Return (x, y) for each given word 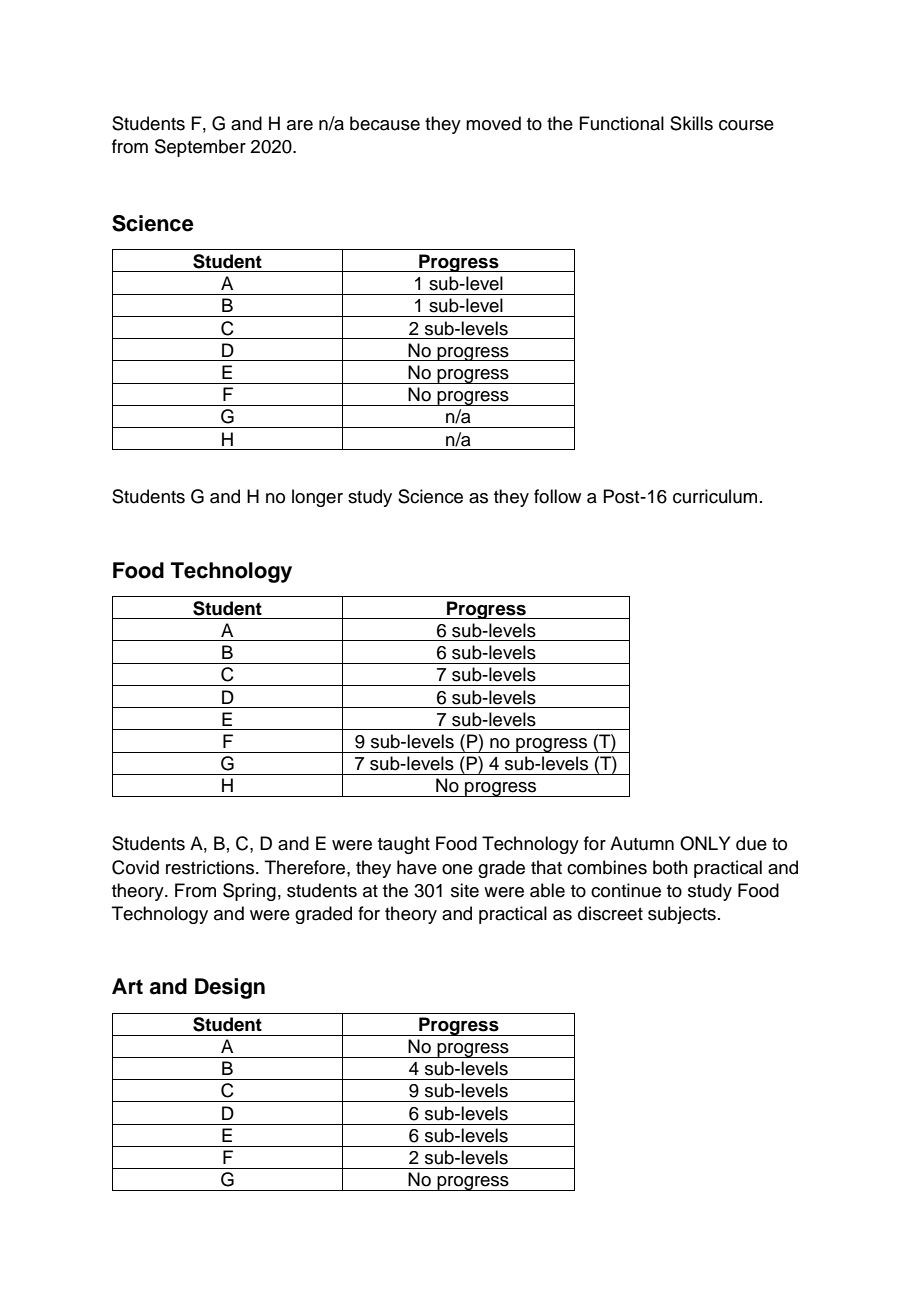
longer (317, 498)
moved (493, 123)
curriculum (715, 496)
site (465, 890)
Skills (691, 123)
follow (557, 496)
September (200, 148)
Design (230, 988)
